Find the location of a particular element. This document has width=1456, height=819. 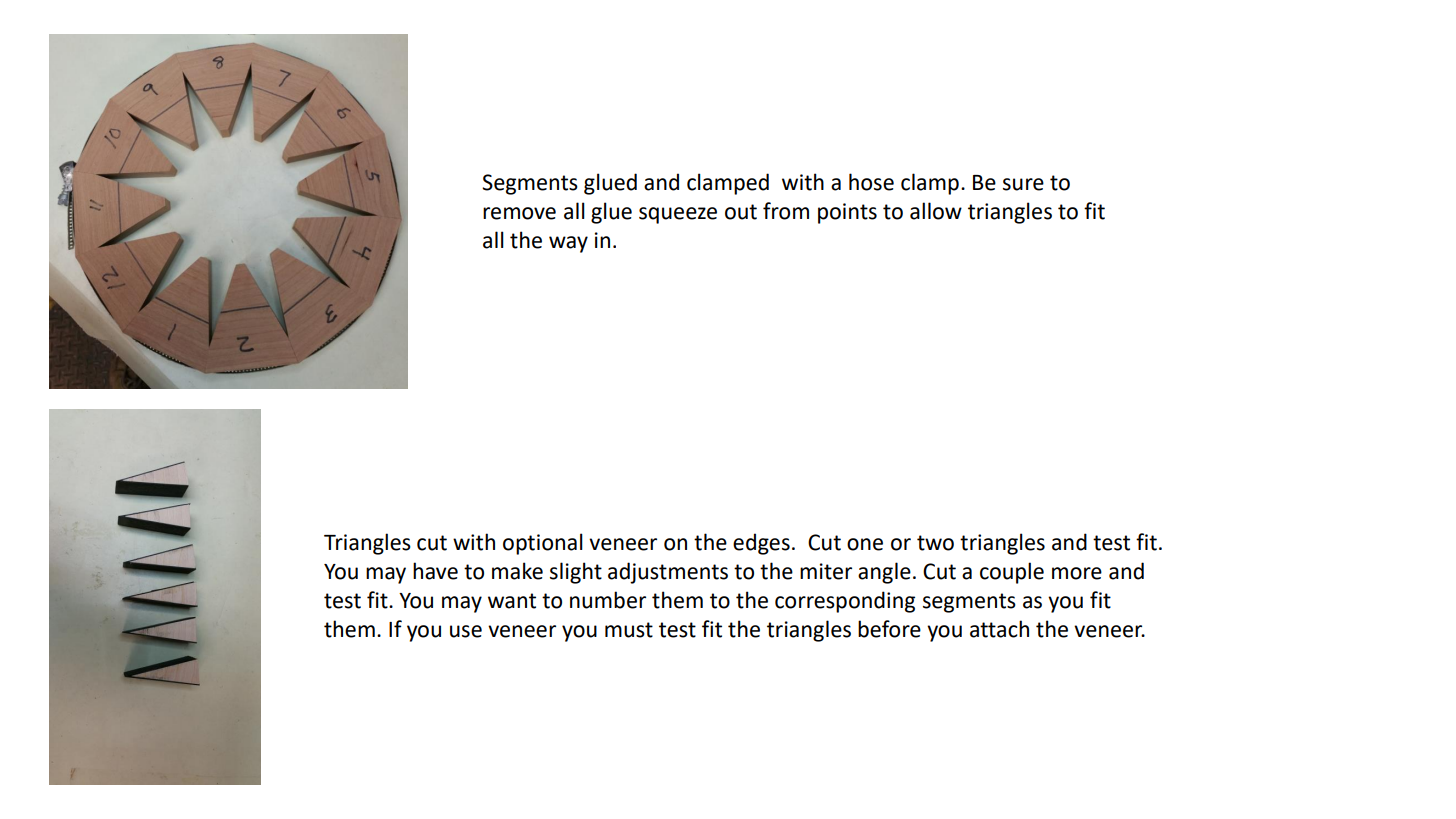

squeeze is located at coordinates (678, 215).
